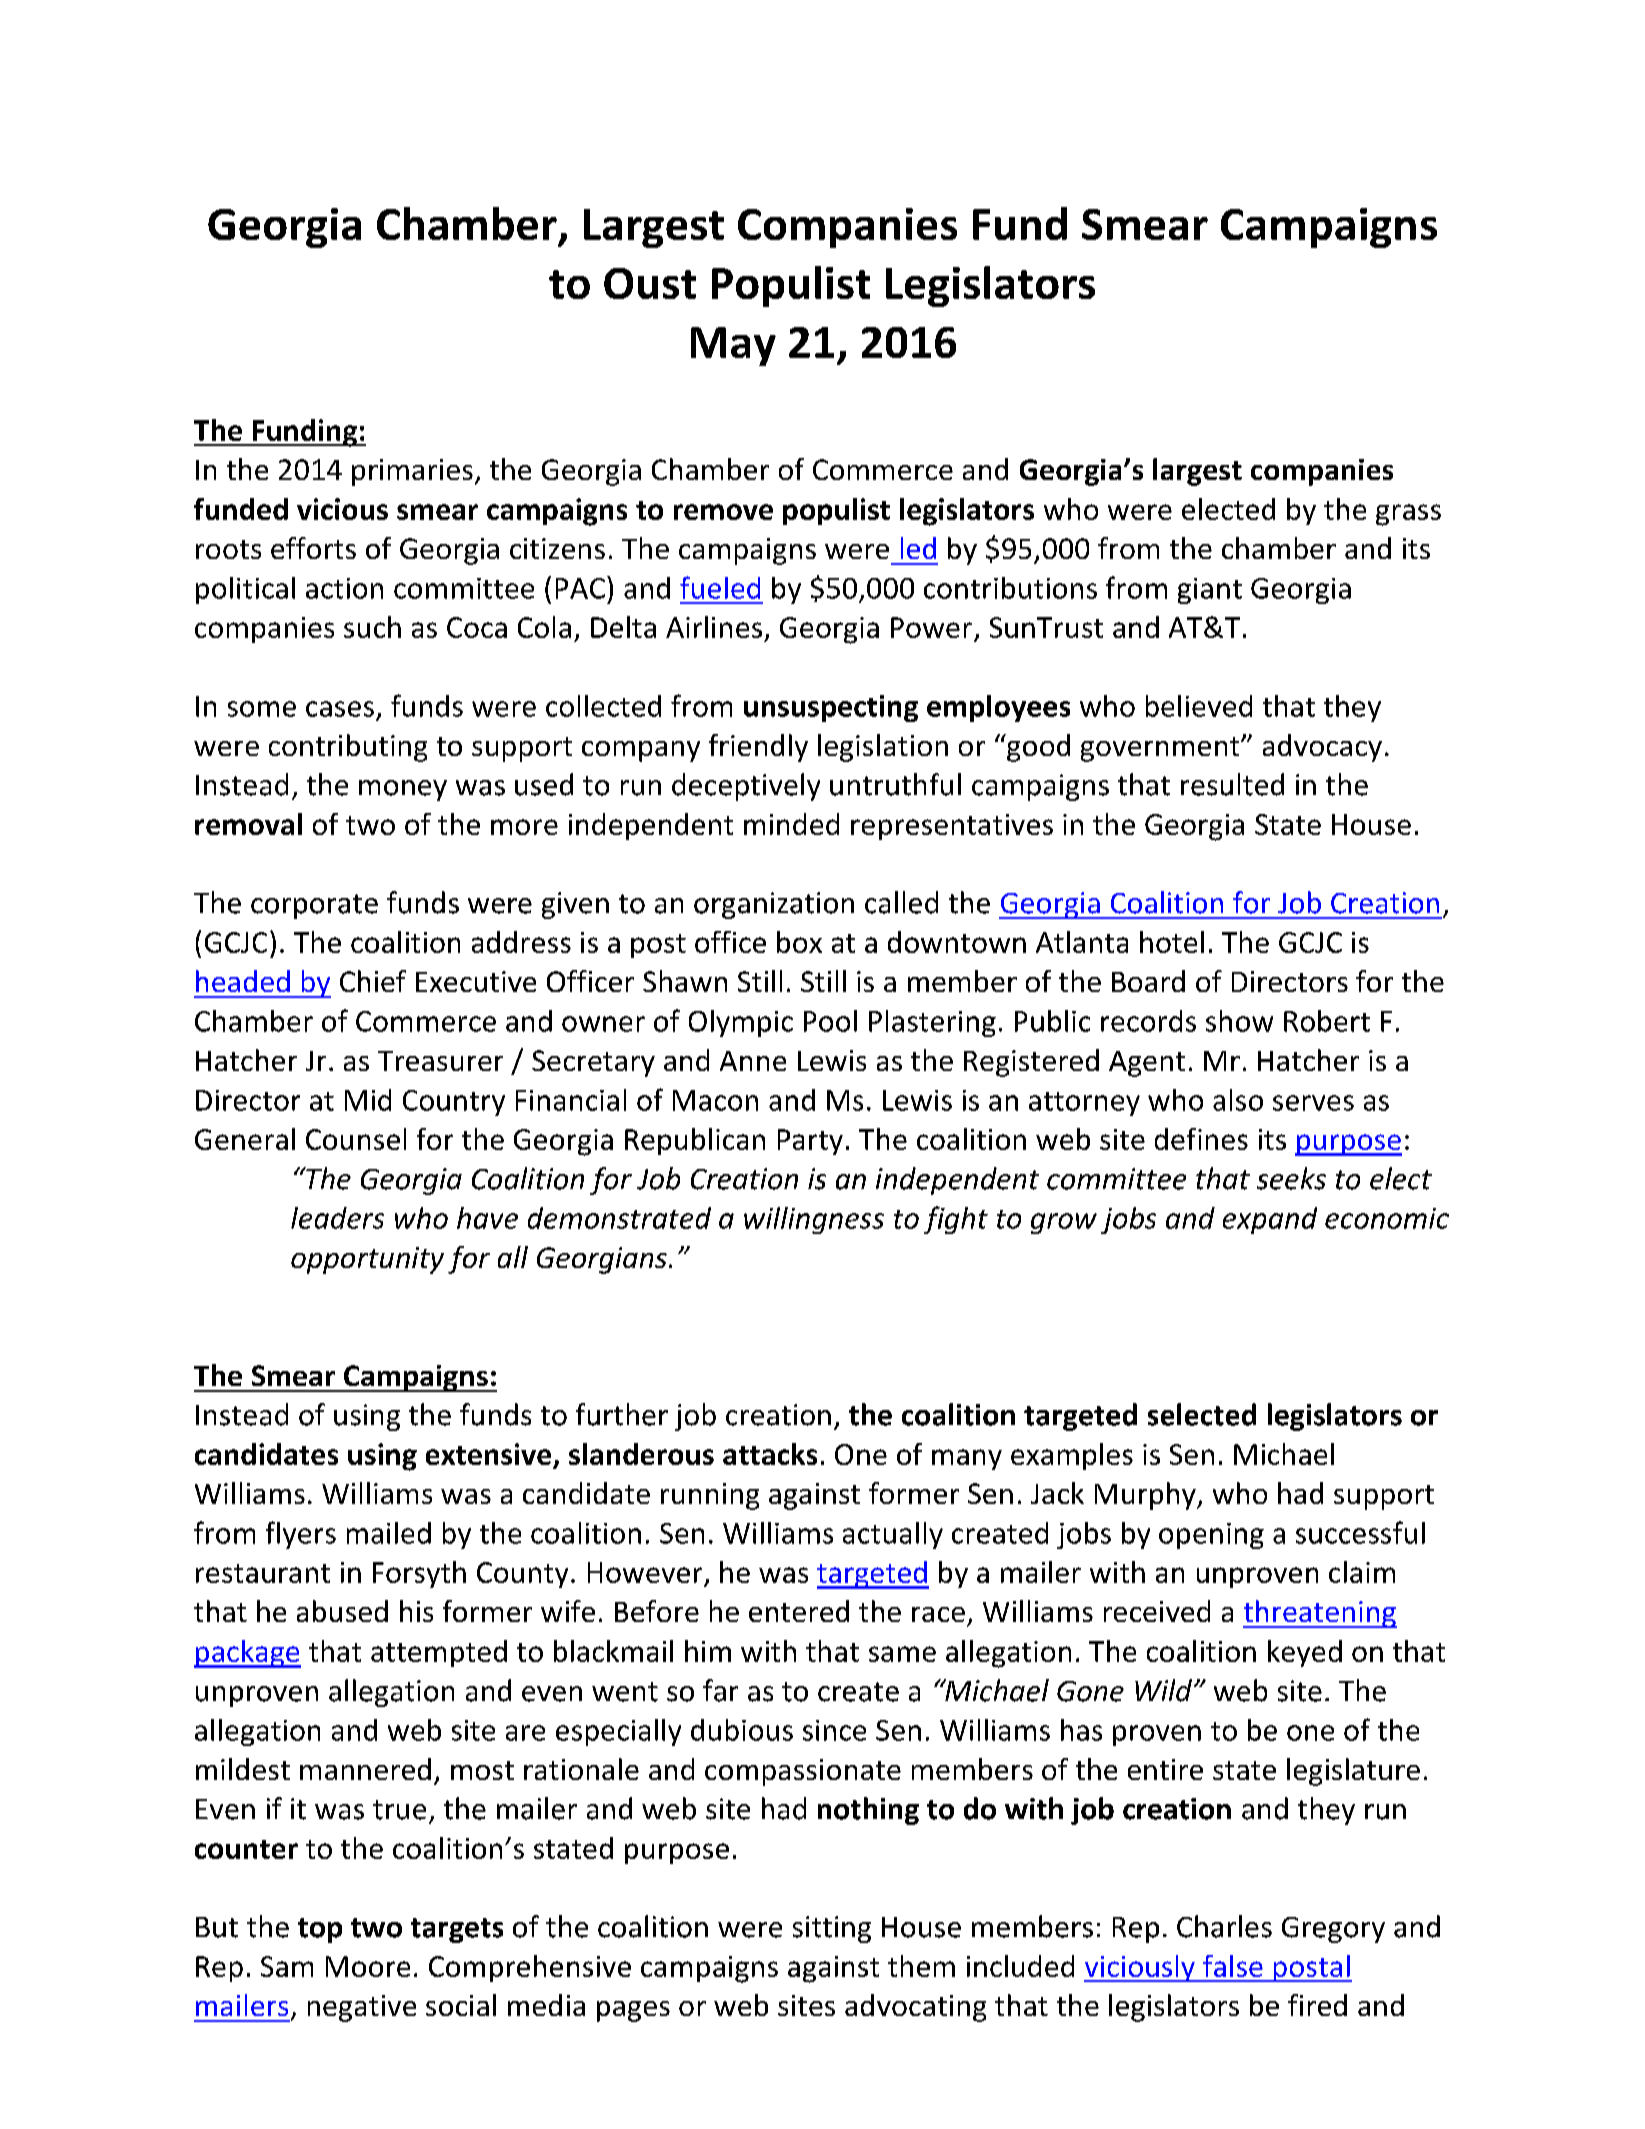 This screenshot has height=2129, width=1645. Describe the element at coordinates (832, 1929) in the screenshot. I see `sitting` at that location.
